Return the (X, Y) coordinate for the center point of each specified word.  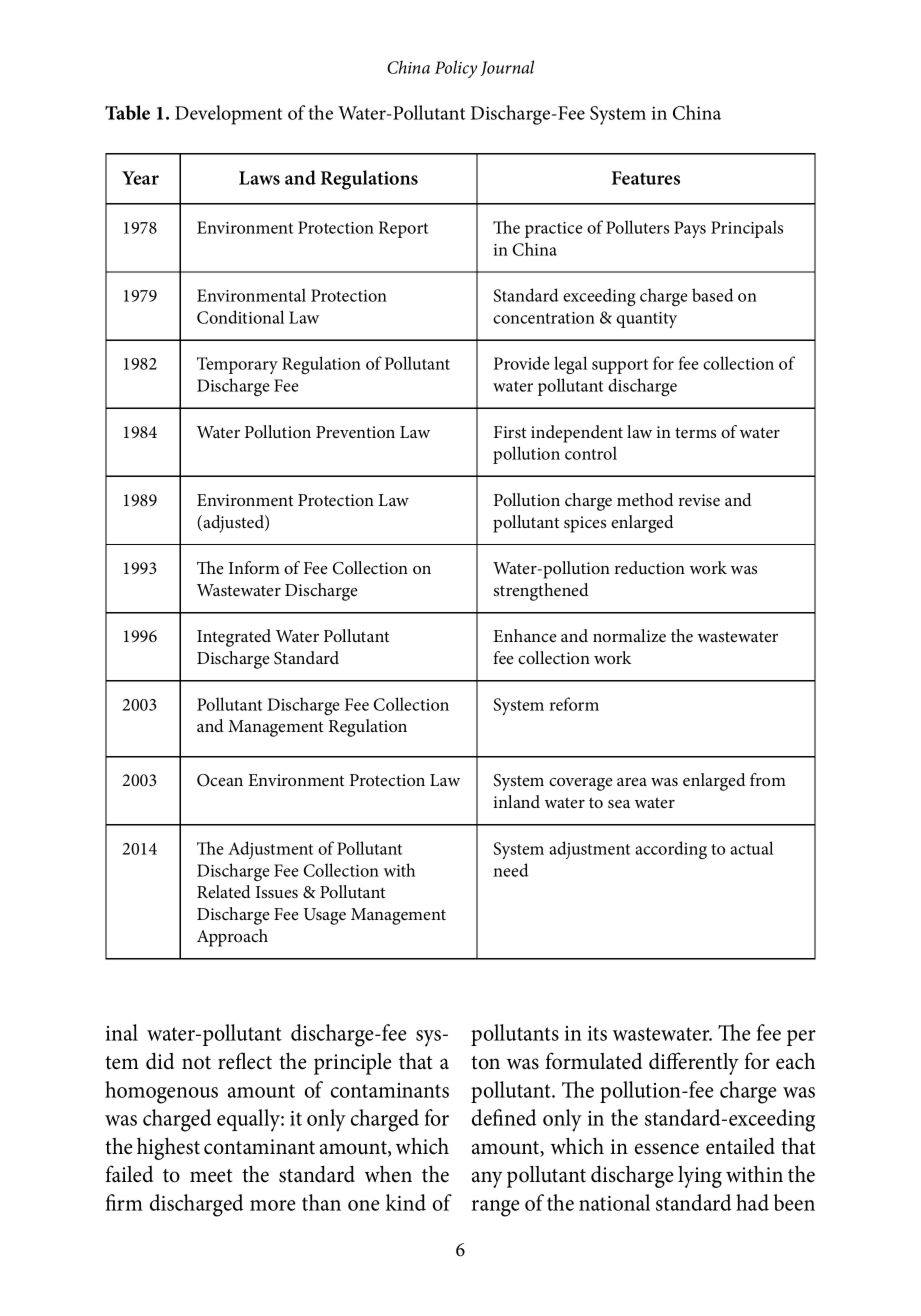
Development (229, 115)
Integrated (234, 638)
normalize (629, 635)
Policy (456, 69)
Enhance (525, 635)
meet (211, 1176)
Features (646, 178)
